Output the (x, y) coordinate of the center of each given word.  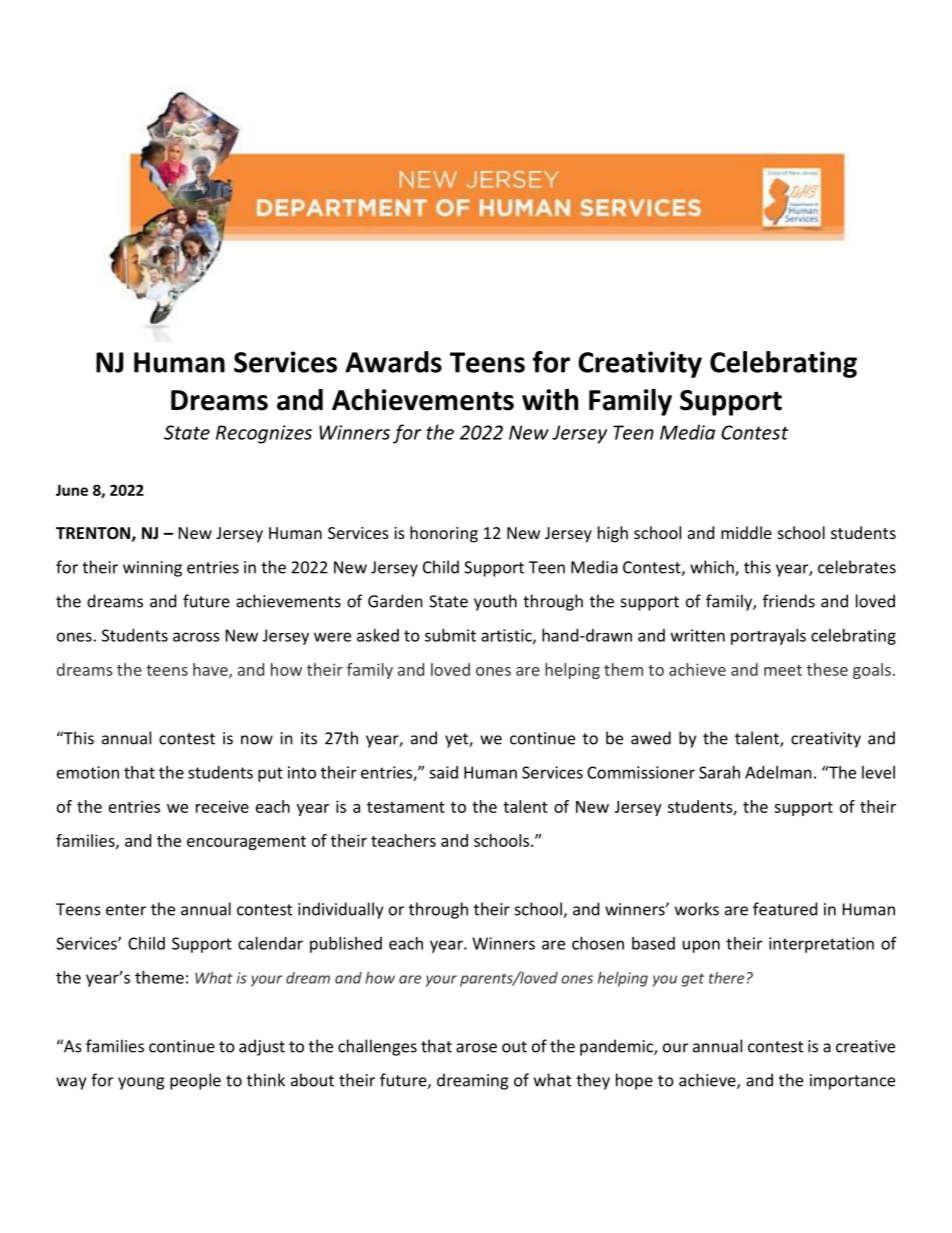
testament (406, 807)
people (195, 1081)
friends (789, 601)
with (550, 400)
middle (746, 532)
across (196, 637)
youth (495, 602)
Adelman (778, 772)
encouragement (246, 843)
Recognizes (264, 434)
